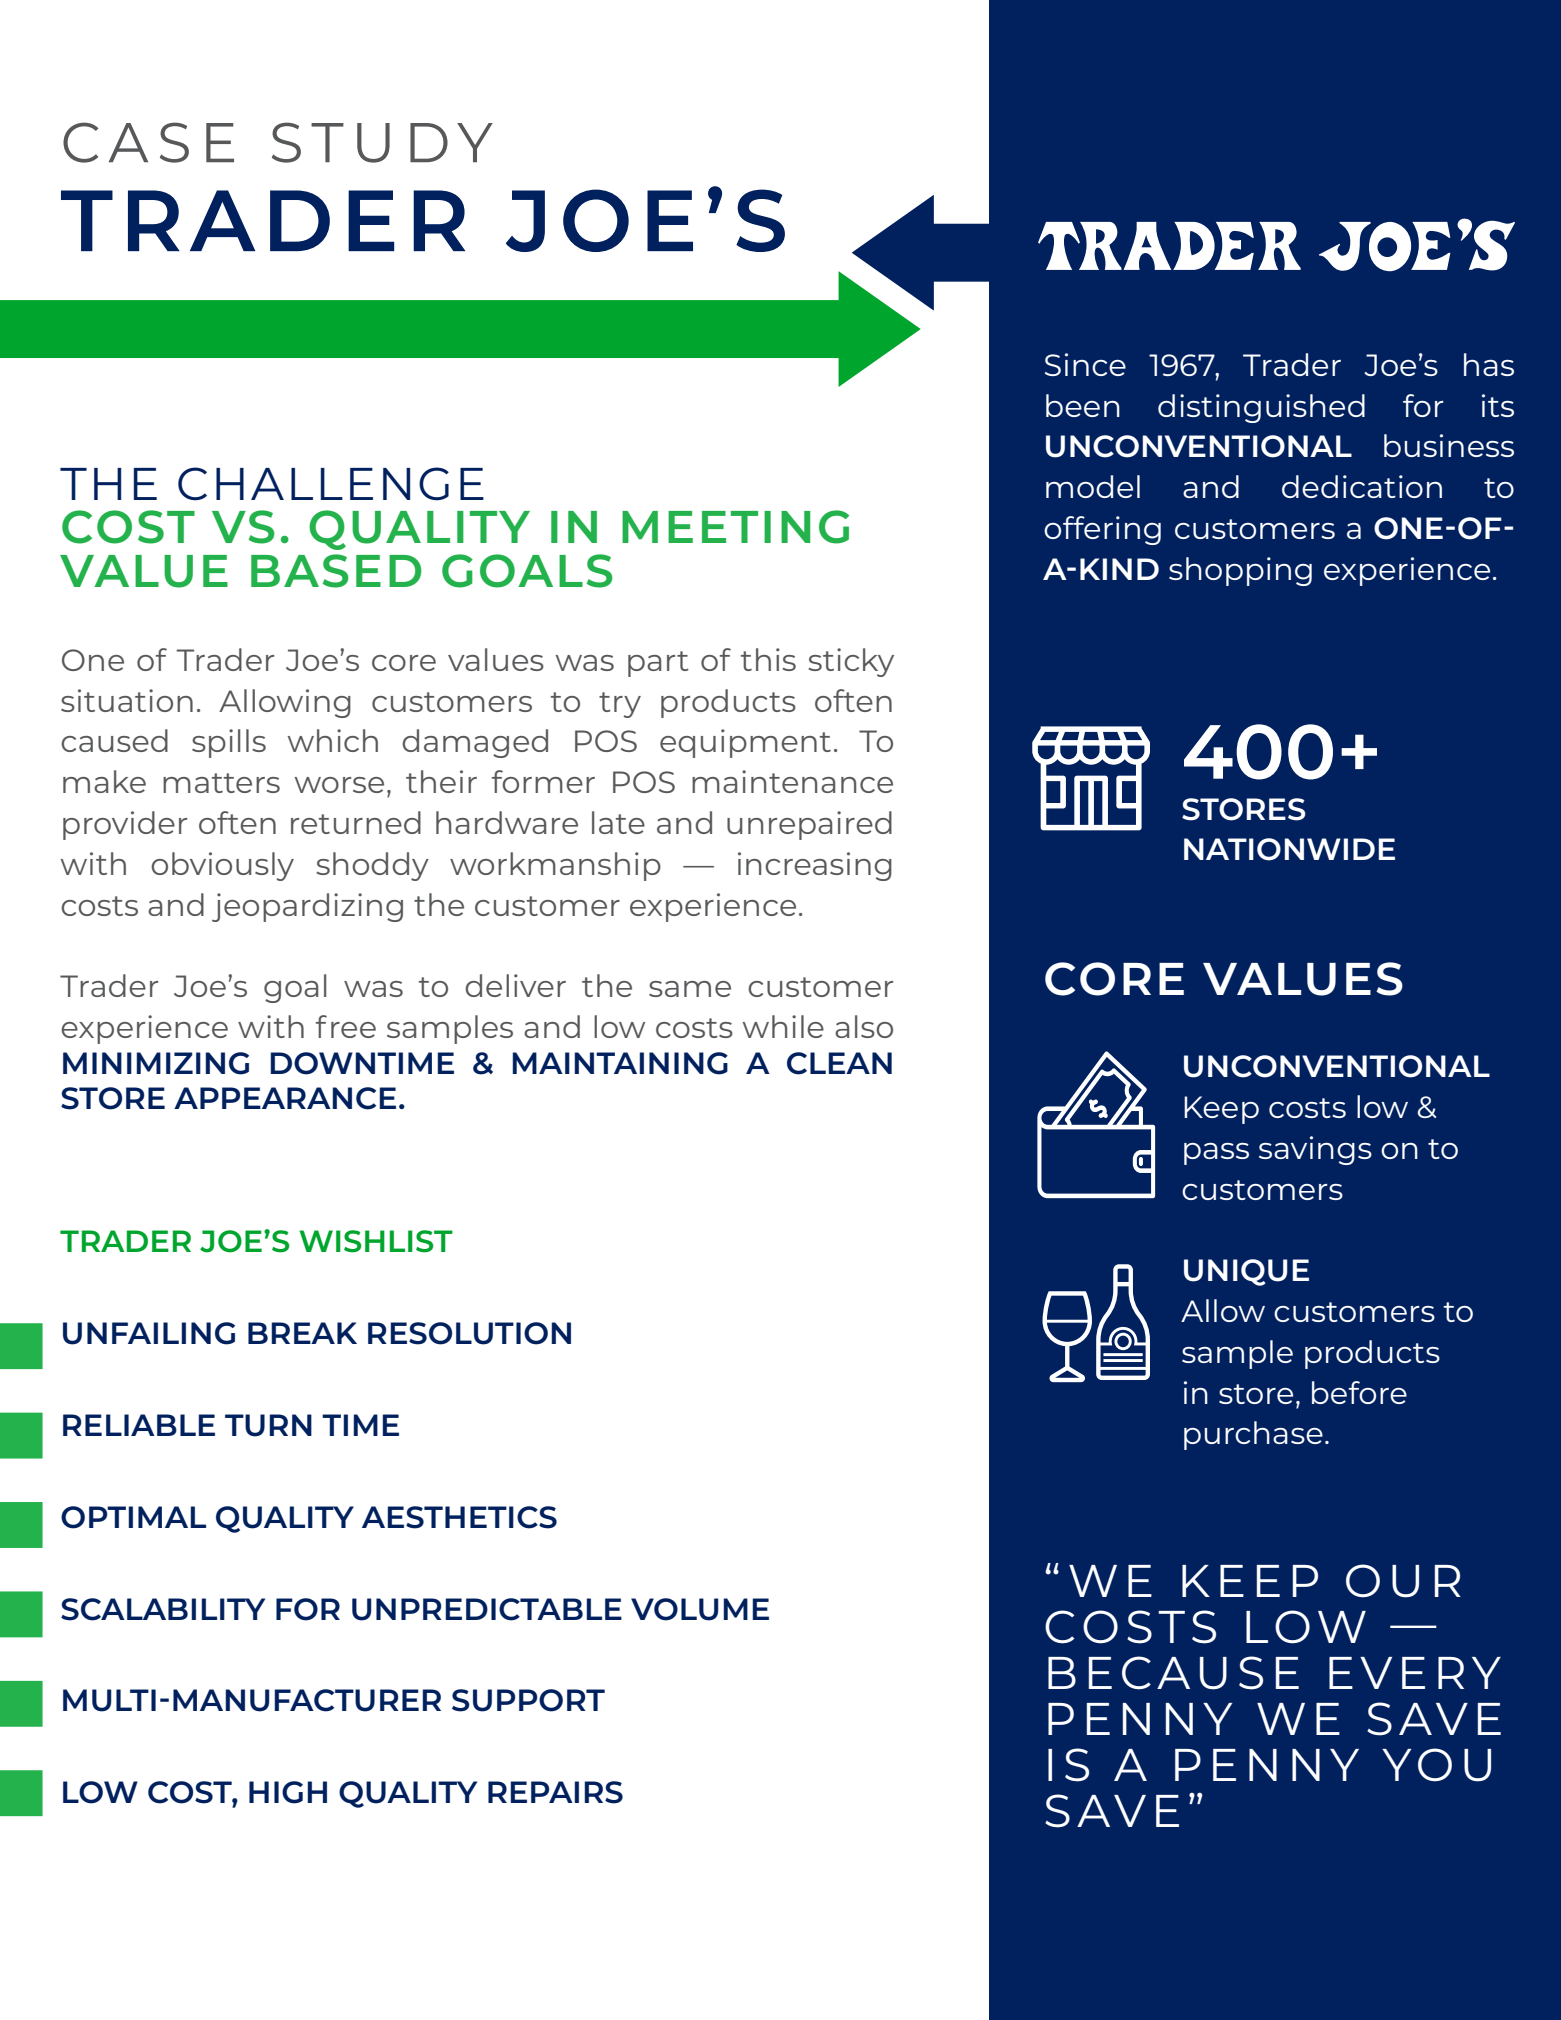 The width and height of the screenshot is (1561, 2020). Describe the element at coordinates (307, 907) in the screenshot. I see `jeopardizing` at that location.
